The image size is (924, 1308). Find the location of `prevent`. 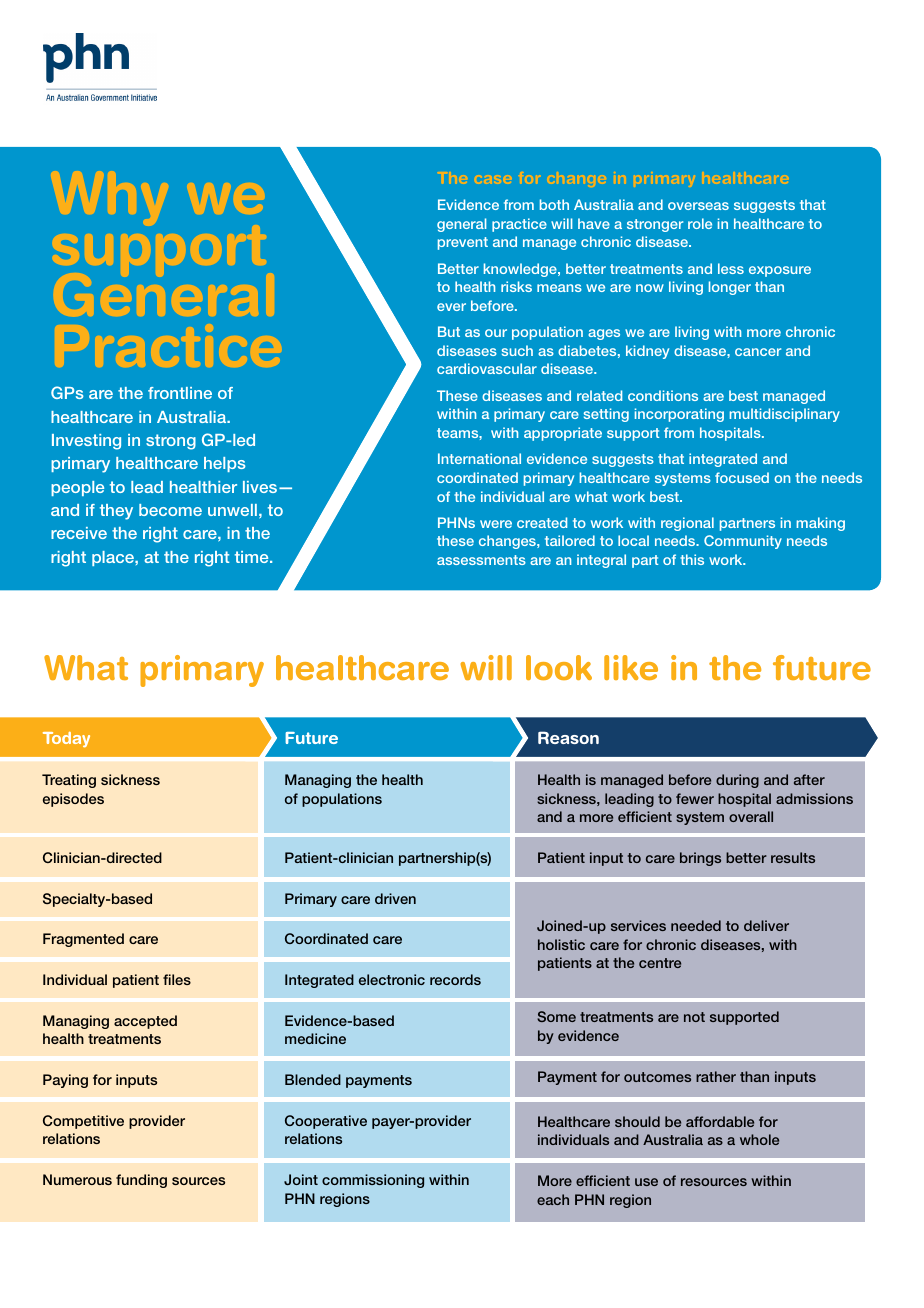

prevent is located at coordinates (463, 243).
